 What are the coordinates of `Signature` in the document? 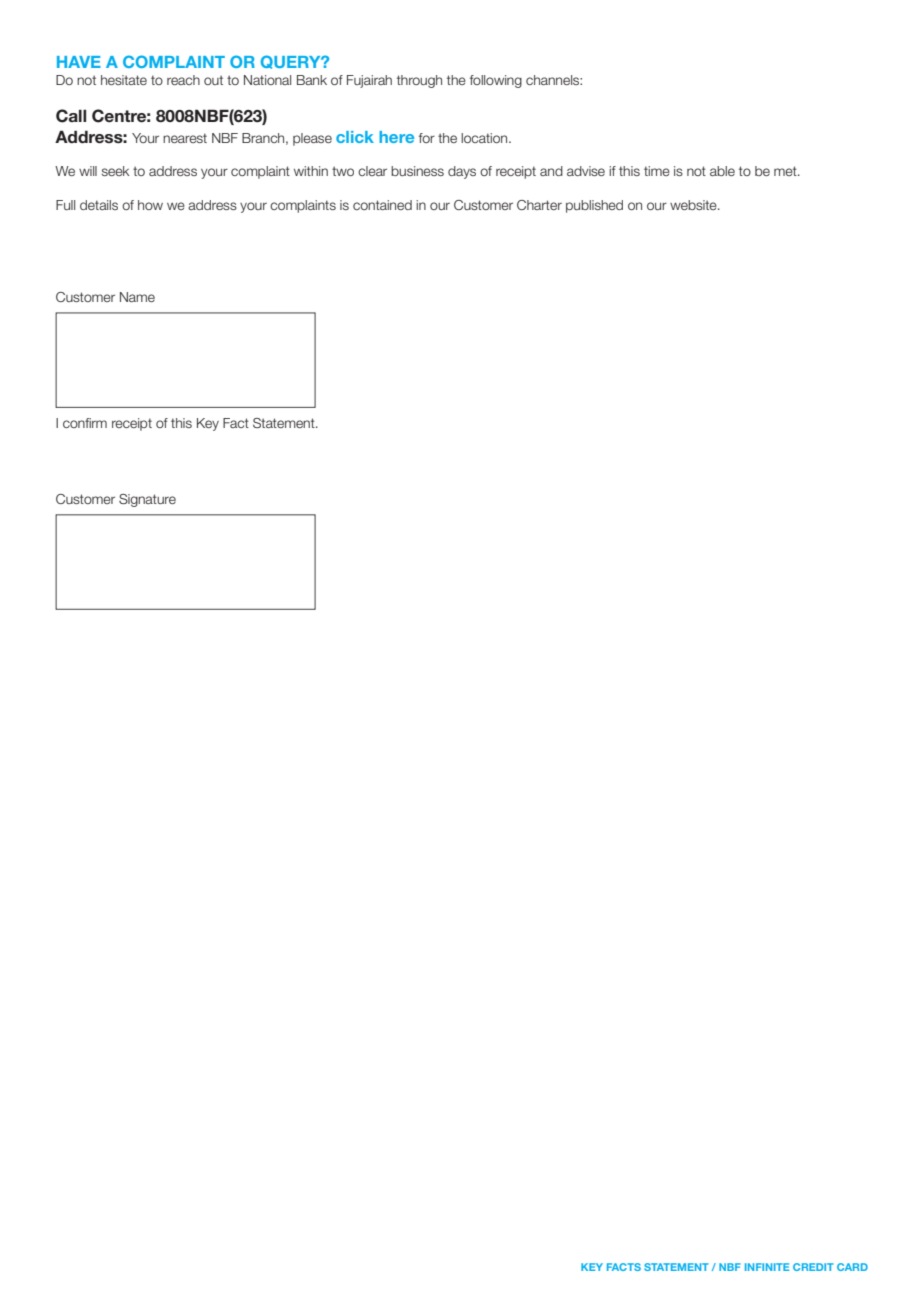 It's located at (147, 500).
